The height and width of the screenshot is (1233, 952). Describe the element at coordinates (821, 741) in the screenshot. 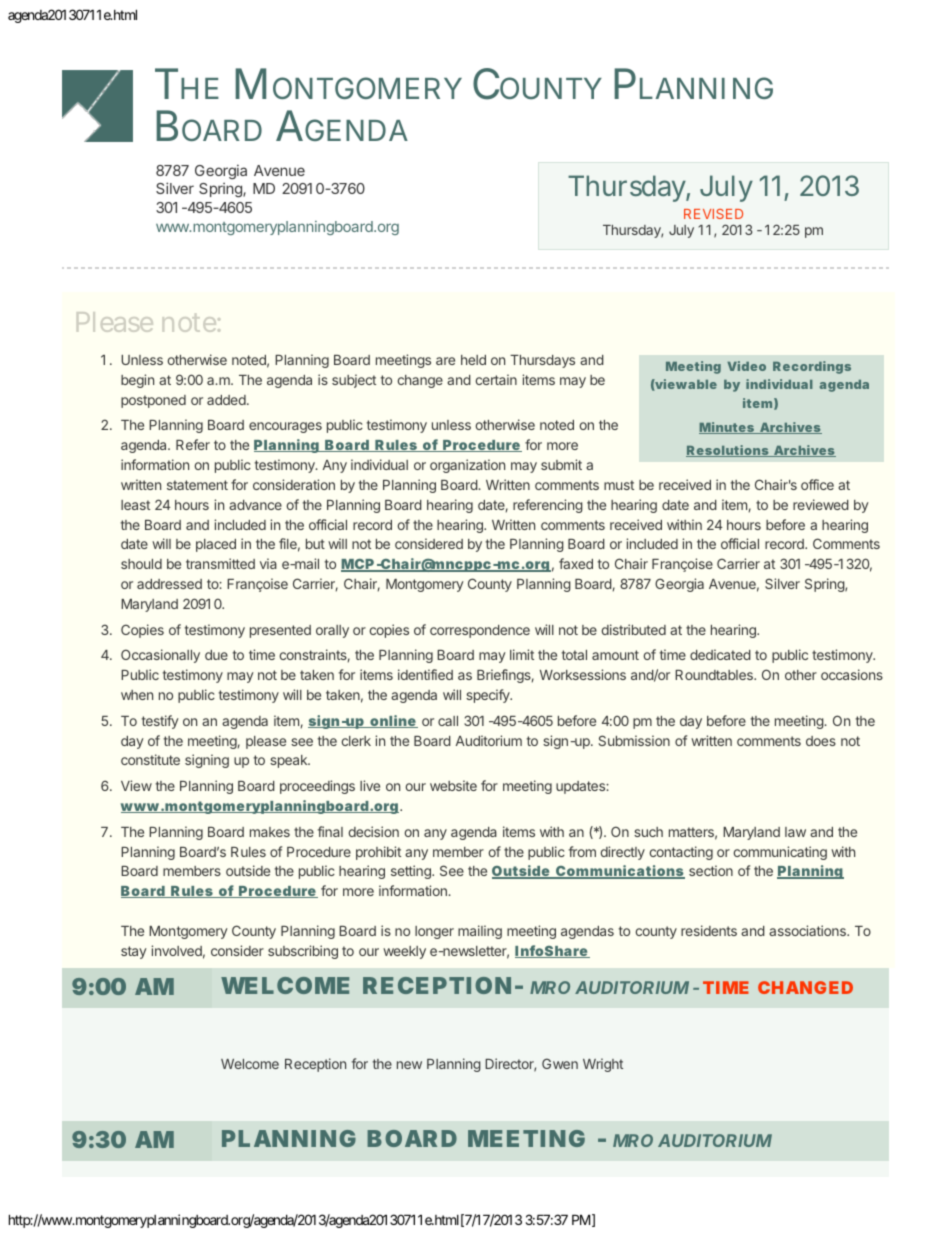

I see `does` at that location.
